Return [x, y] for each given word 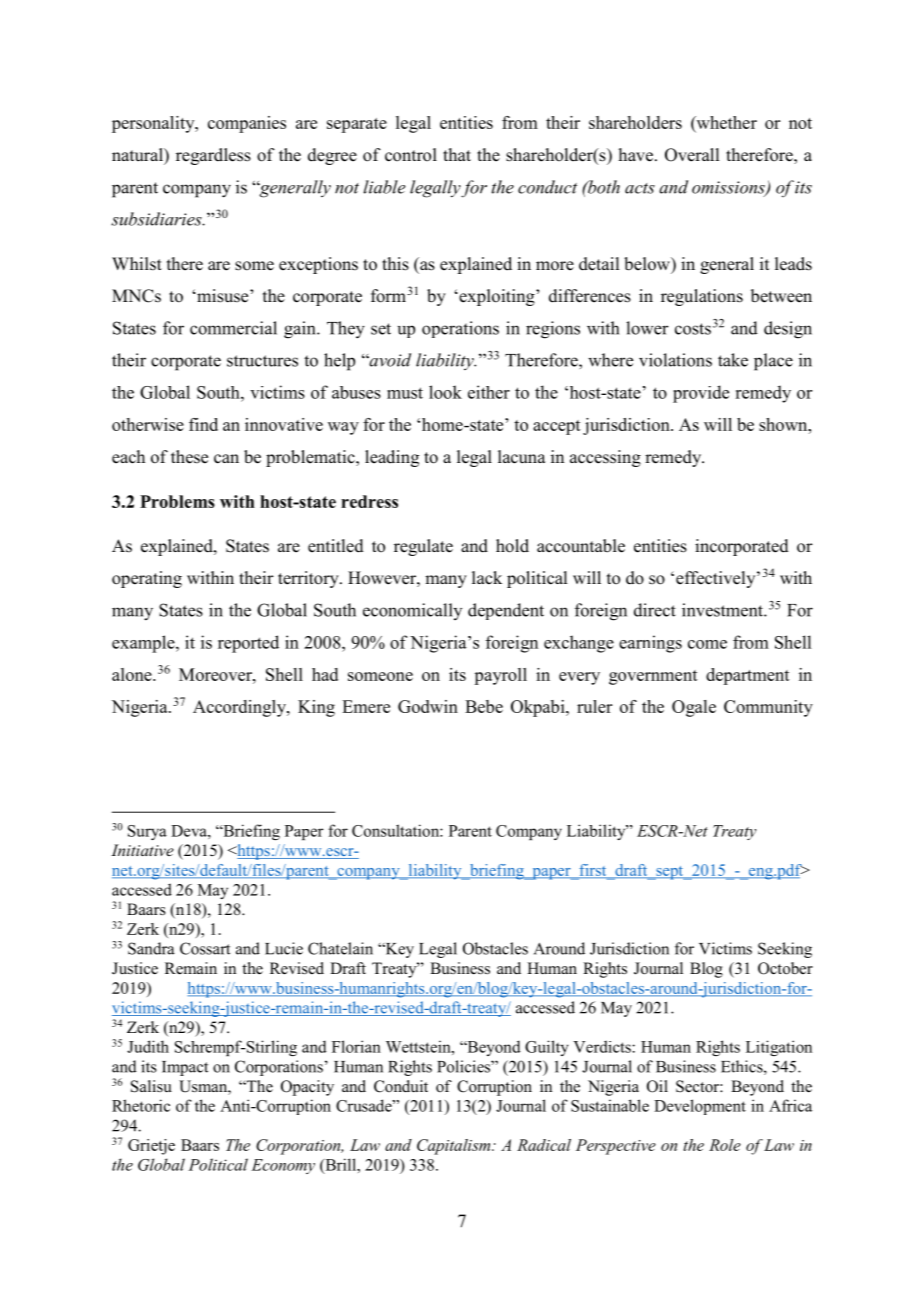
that [457, 154]
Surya [147, 832]
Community [768, 708]
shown [784, 424]
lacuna [522, 457]
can [226, 459]
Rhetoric [141, 1105]
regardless [213, 156]
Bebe [484, 706]
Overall [692, 155]
